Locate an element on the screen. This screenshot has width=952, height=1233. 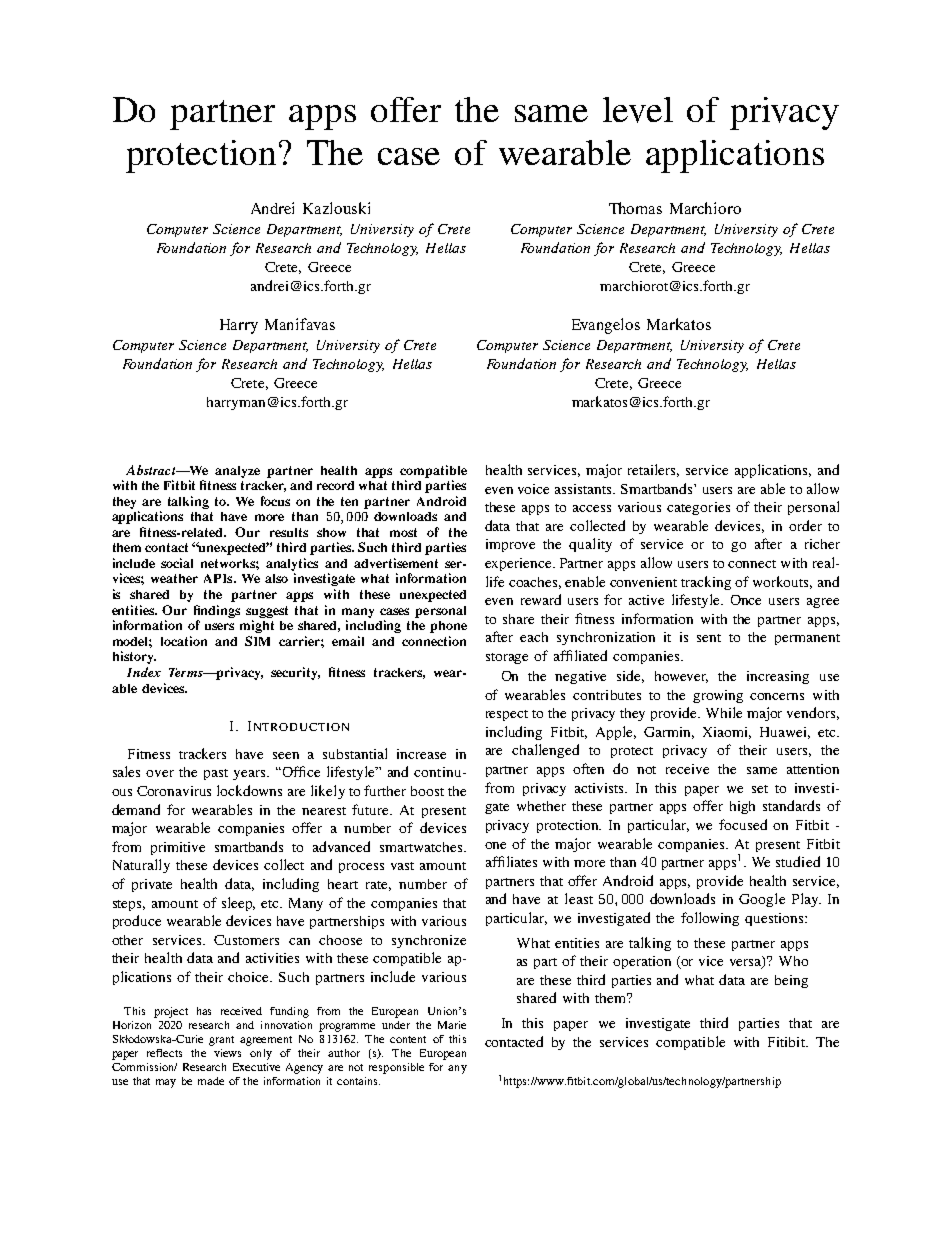
voice is located at coordinates (533, 489).
